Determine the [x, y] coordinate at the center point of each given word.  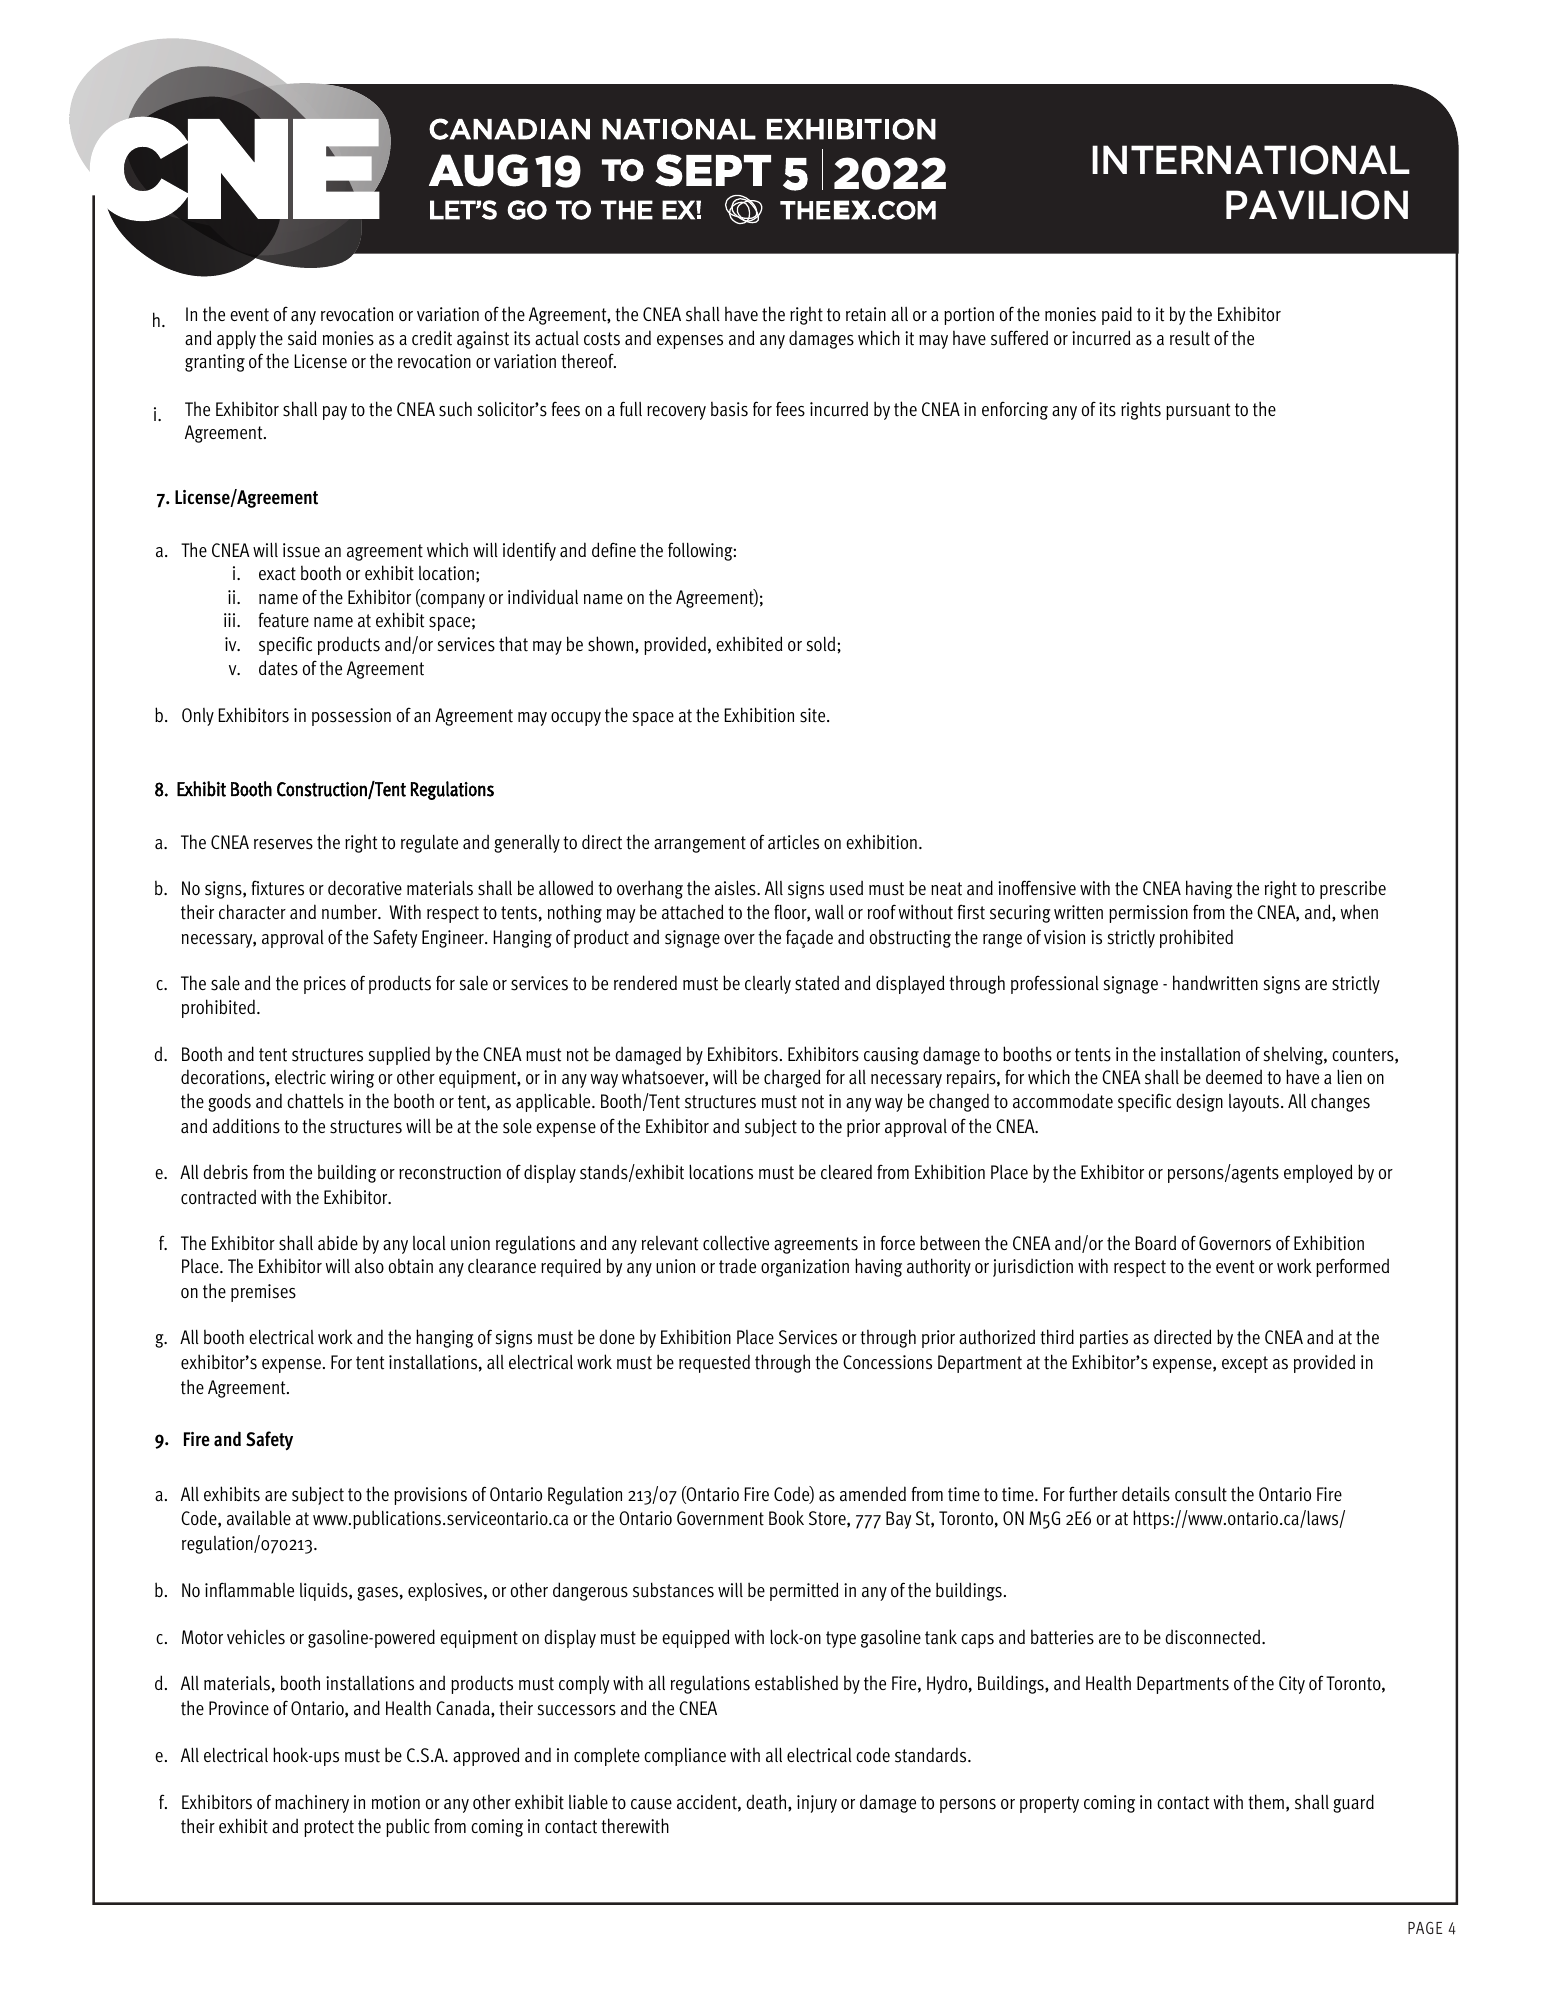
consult [1201, 1494]
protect [329, 1828]
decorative [365, 888]
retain [866, 314]
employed [1318, 1173]
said [302, 338]
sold [821, 644]
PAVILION [1317, 205]
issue [301, 550]
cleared [846, 1171]
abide [338, 1243]
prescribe [1353, 889]
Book [786, 1518]
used [846, 888]
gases [377, 1594]
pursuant [1198, 411]
